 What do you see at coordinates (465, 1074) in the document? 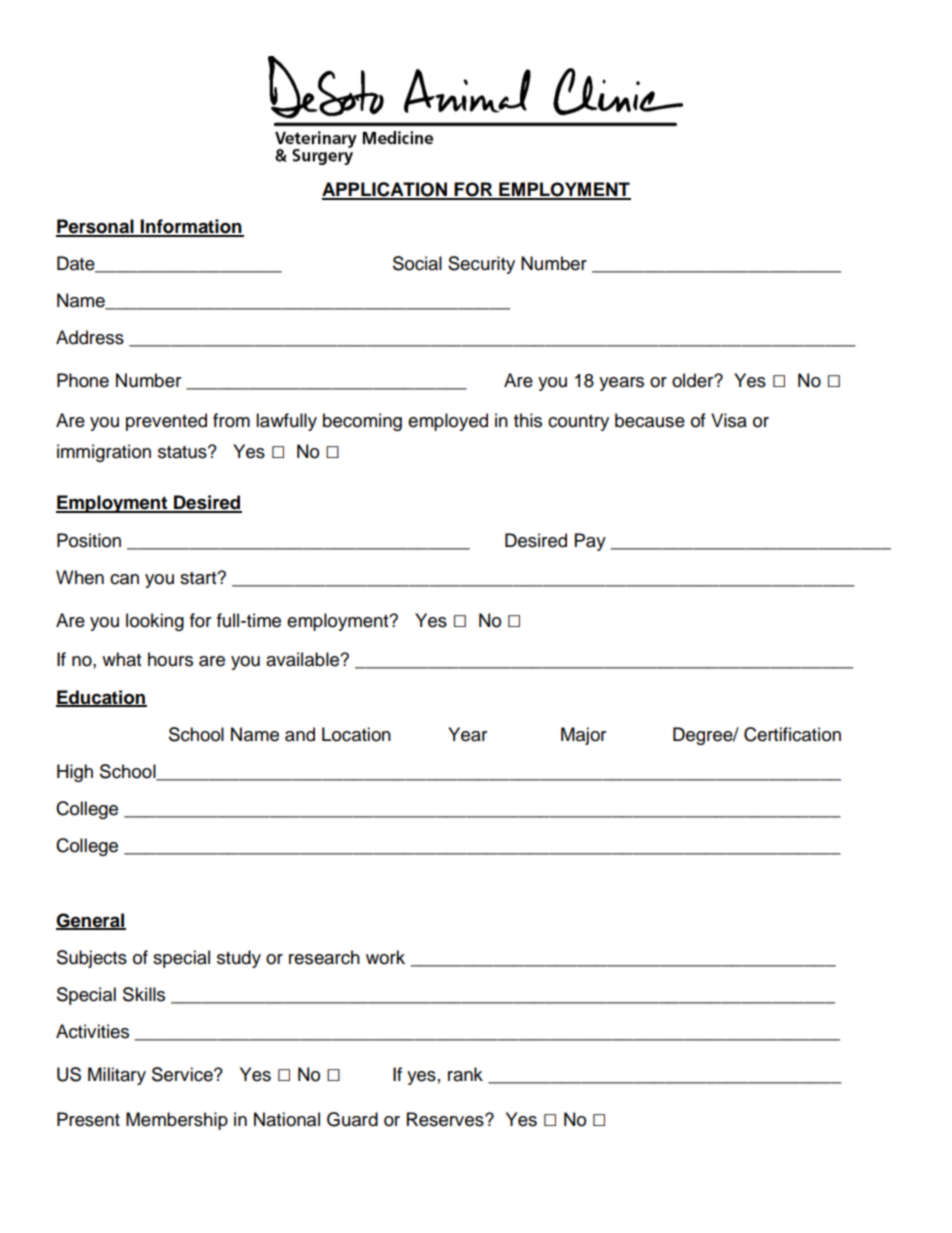
I see `rank` at bounding box center [465, 1074].
